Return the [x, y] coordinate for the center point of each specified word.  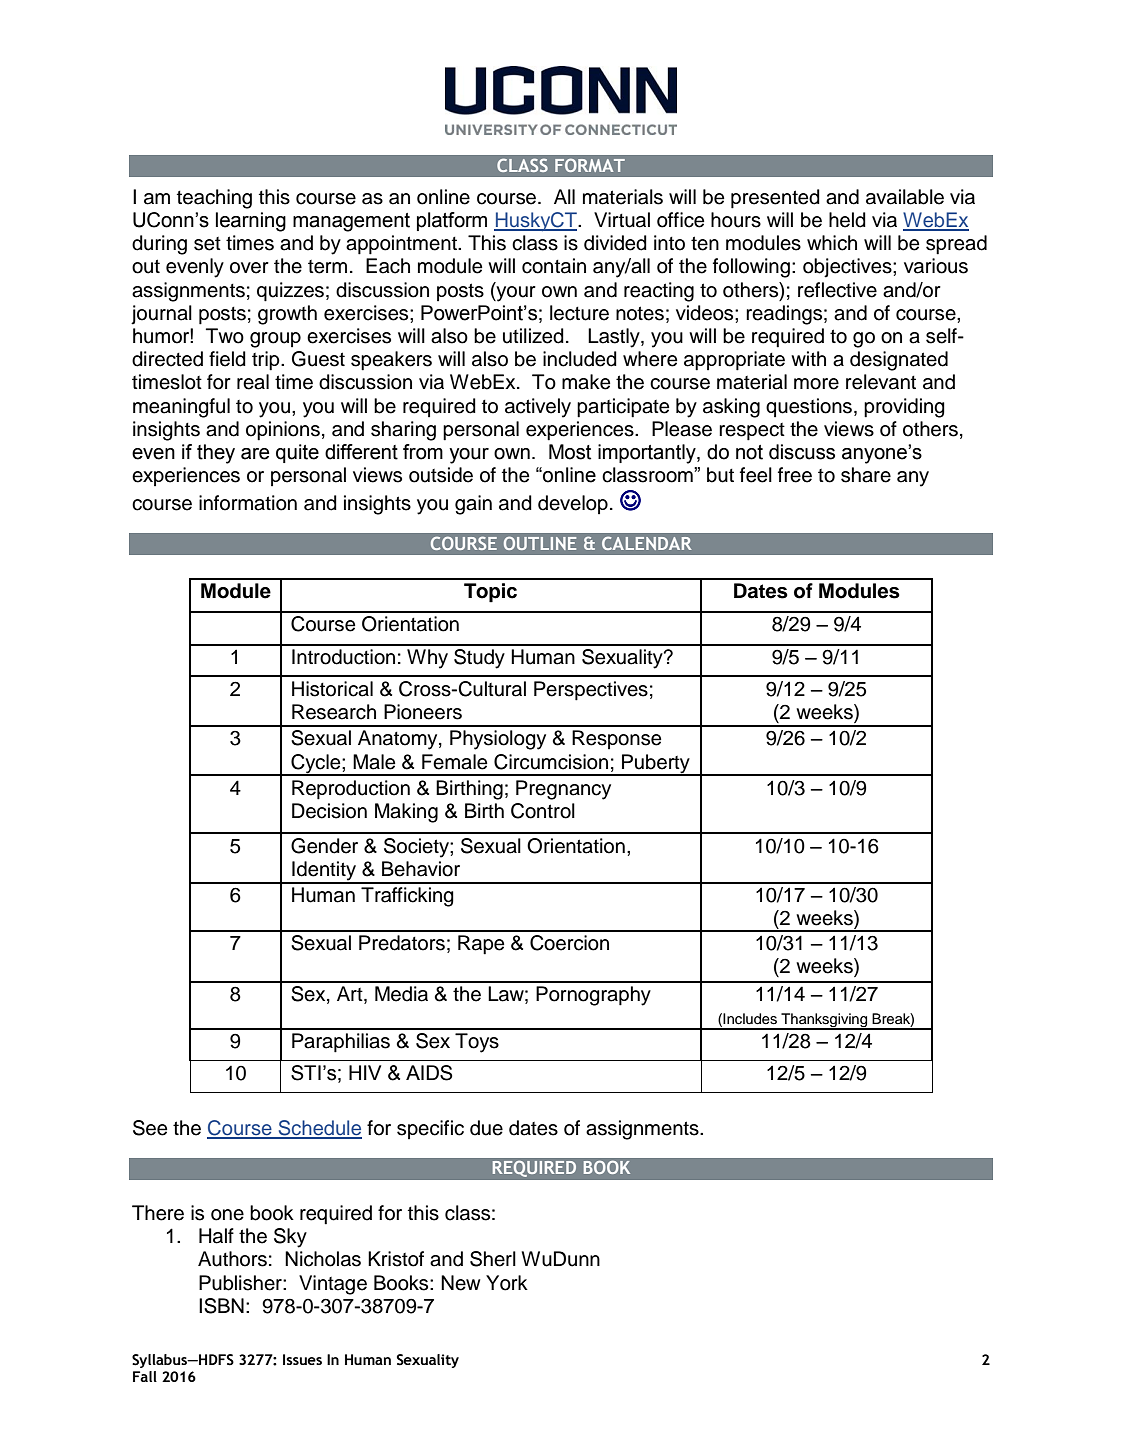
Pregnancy [563, 790]
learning [251, 222]
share [866, 475]
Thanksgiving [824, 1021]
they [216, 454]
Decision [329, 811]
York [507, 1283]
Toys [477, 1043]
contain [554, 266]
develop [573, 504]
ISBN [221, 1306]
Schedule [319, 1129]
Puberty [656, 764]
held [847, 220]
